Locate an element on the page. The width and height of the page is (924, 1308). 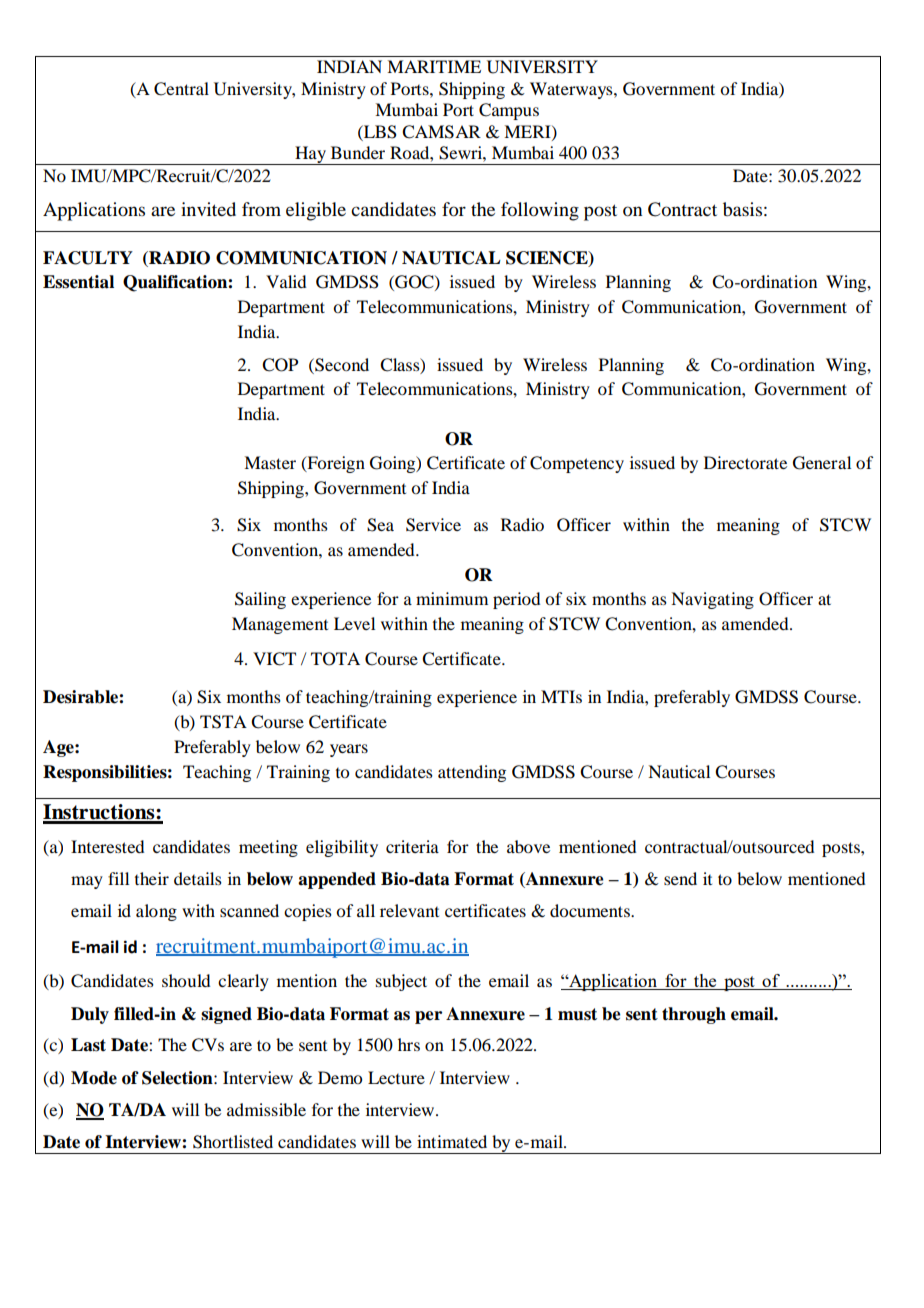
through is located at coordinates (694, 1015).
